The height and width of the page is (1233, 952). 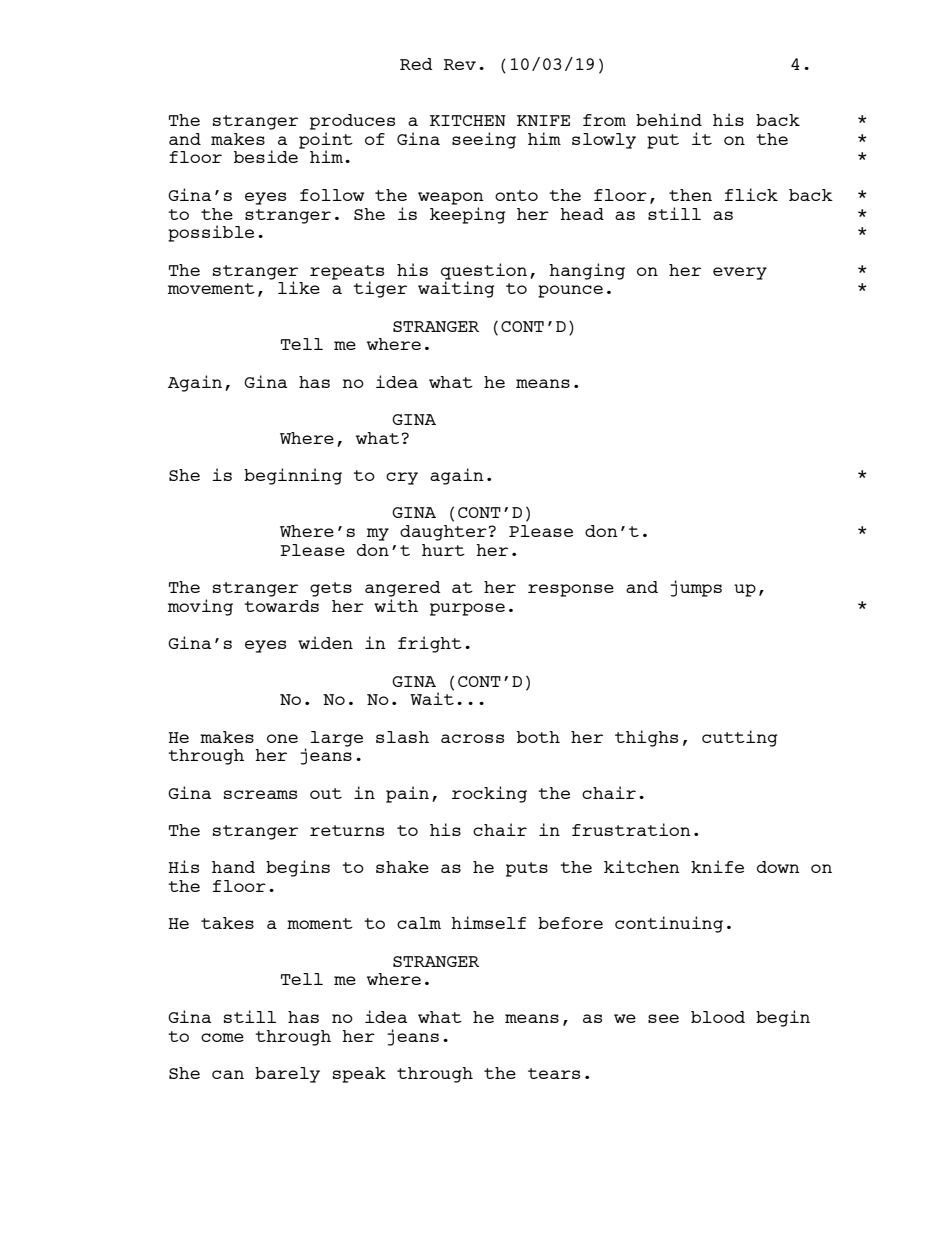 I want to click on blood, so click(x=718, y=1017).
